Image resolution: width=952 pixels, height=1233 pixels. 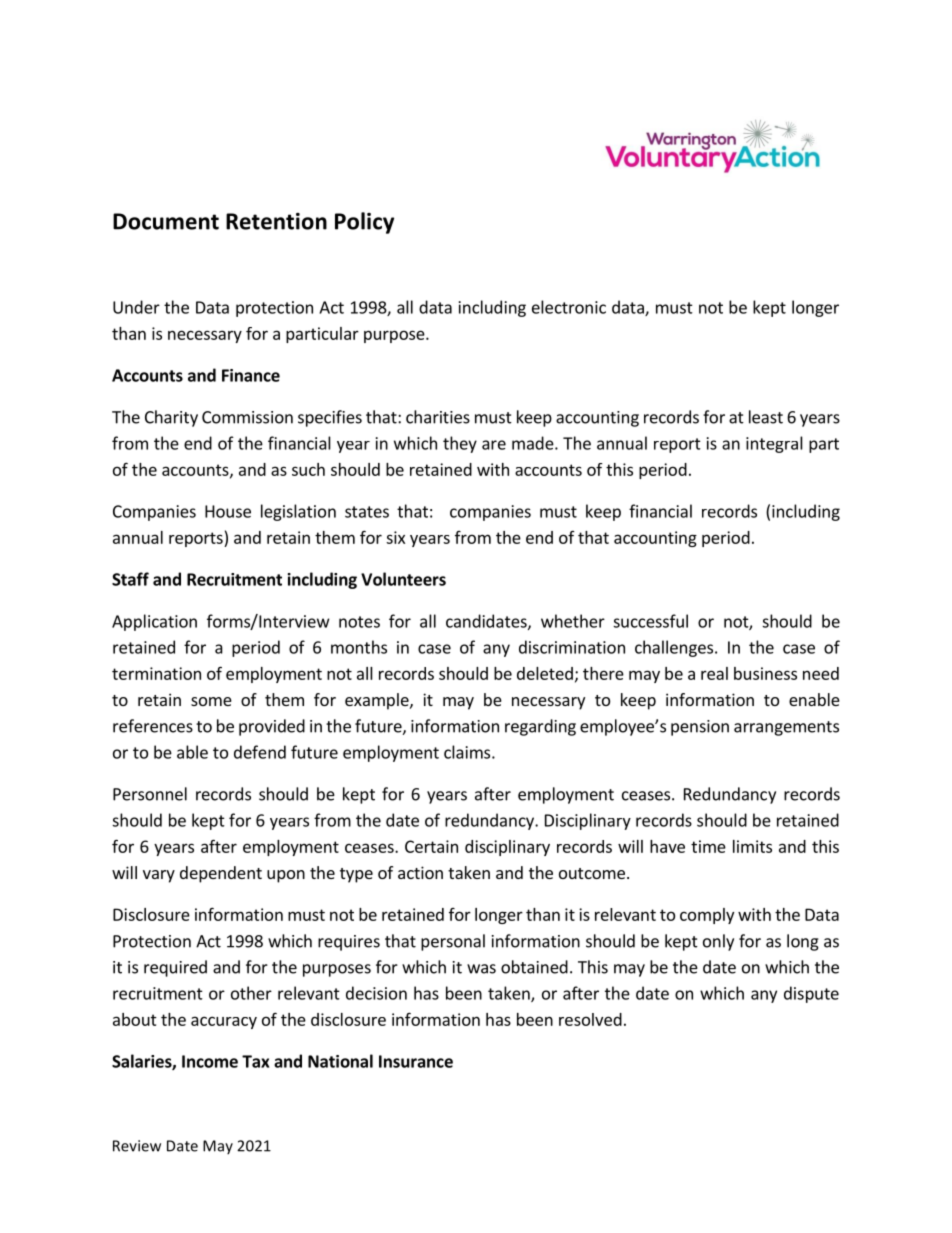 What do you see at coordinates (395, 537) in the screenshot?
I see `six` at bounding box center [395, 537].
